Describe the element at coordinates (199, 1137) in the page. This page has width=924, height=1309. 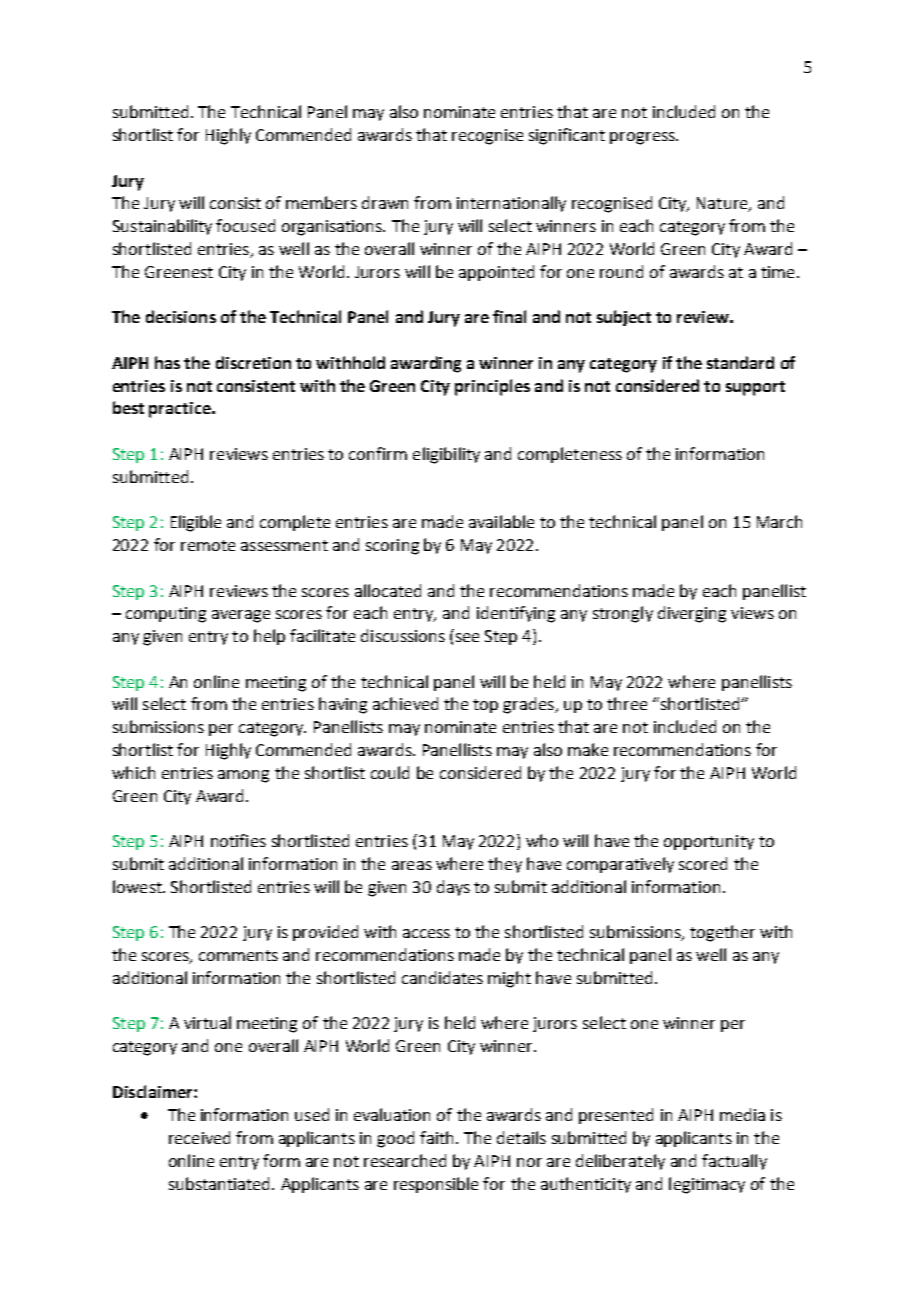
I see `received` at that location.
